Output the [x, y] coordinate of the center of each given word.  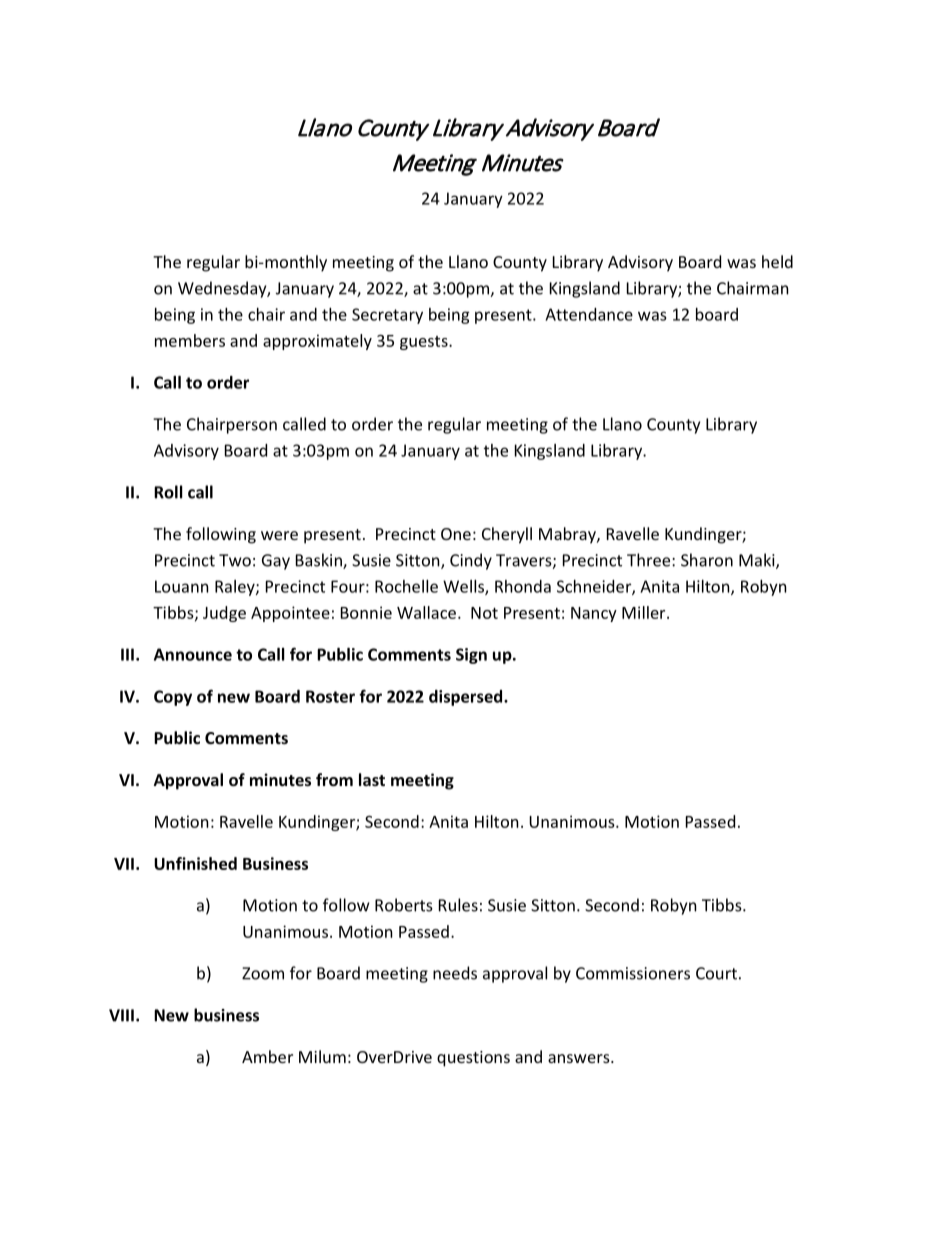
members [190, 340]
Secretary [387, 316]
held [777, 261]
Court [716, 973]
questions [473, 1059]
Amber [267, 1056]
